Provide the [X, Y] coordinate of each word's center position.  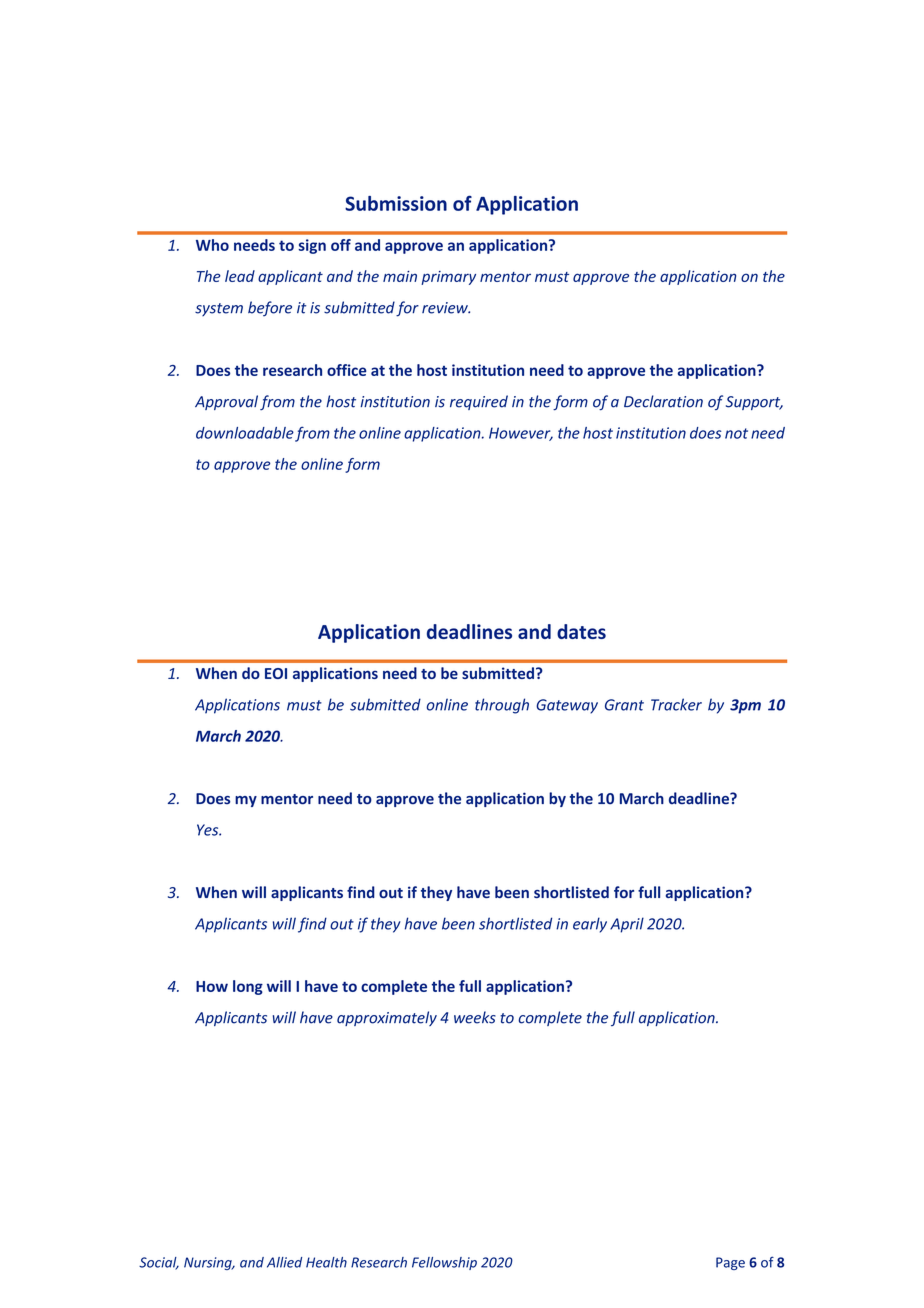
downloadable [245, 433]
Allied [284, 1262]
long [248, 987]
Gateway [567, 706]
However [521, 434]
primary [448, 278]
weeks [475, 1017]
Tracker [676, 704]
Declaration [663, 401]
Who [212, 245]
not [736, 433]
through [502, 706]
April [627, 925]
